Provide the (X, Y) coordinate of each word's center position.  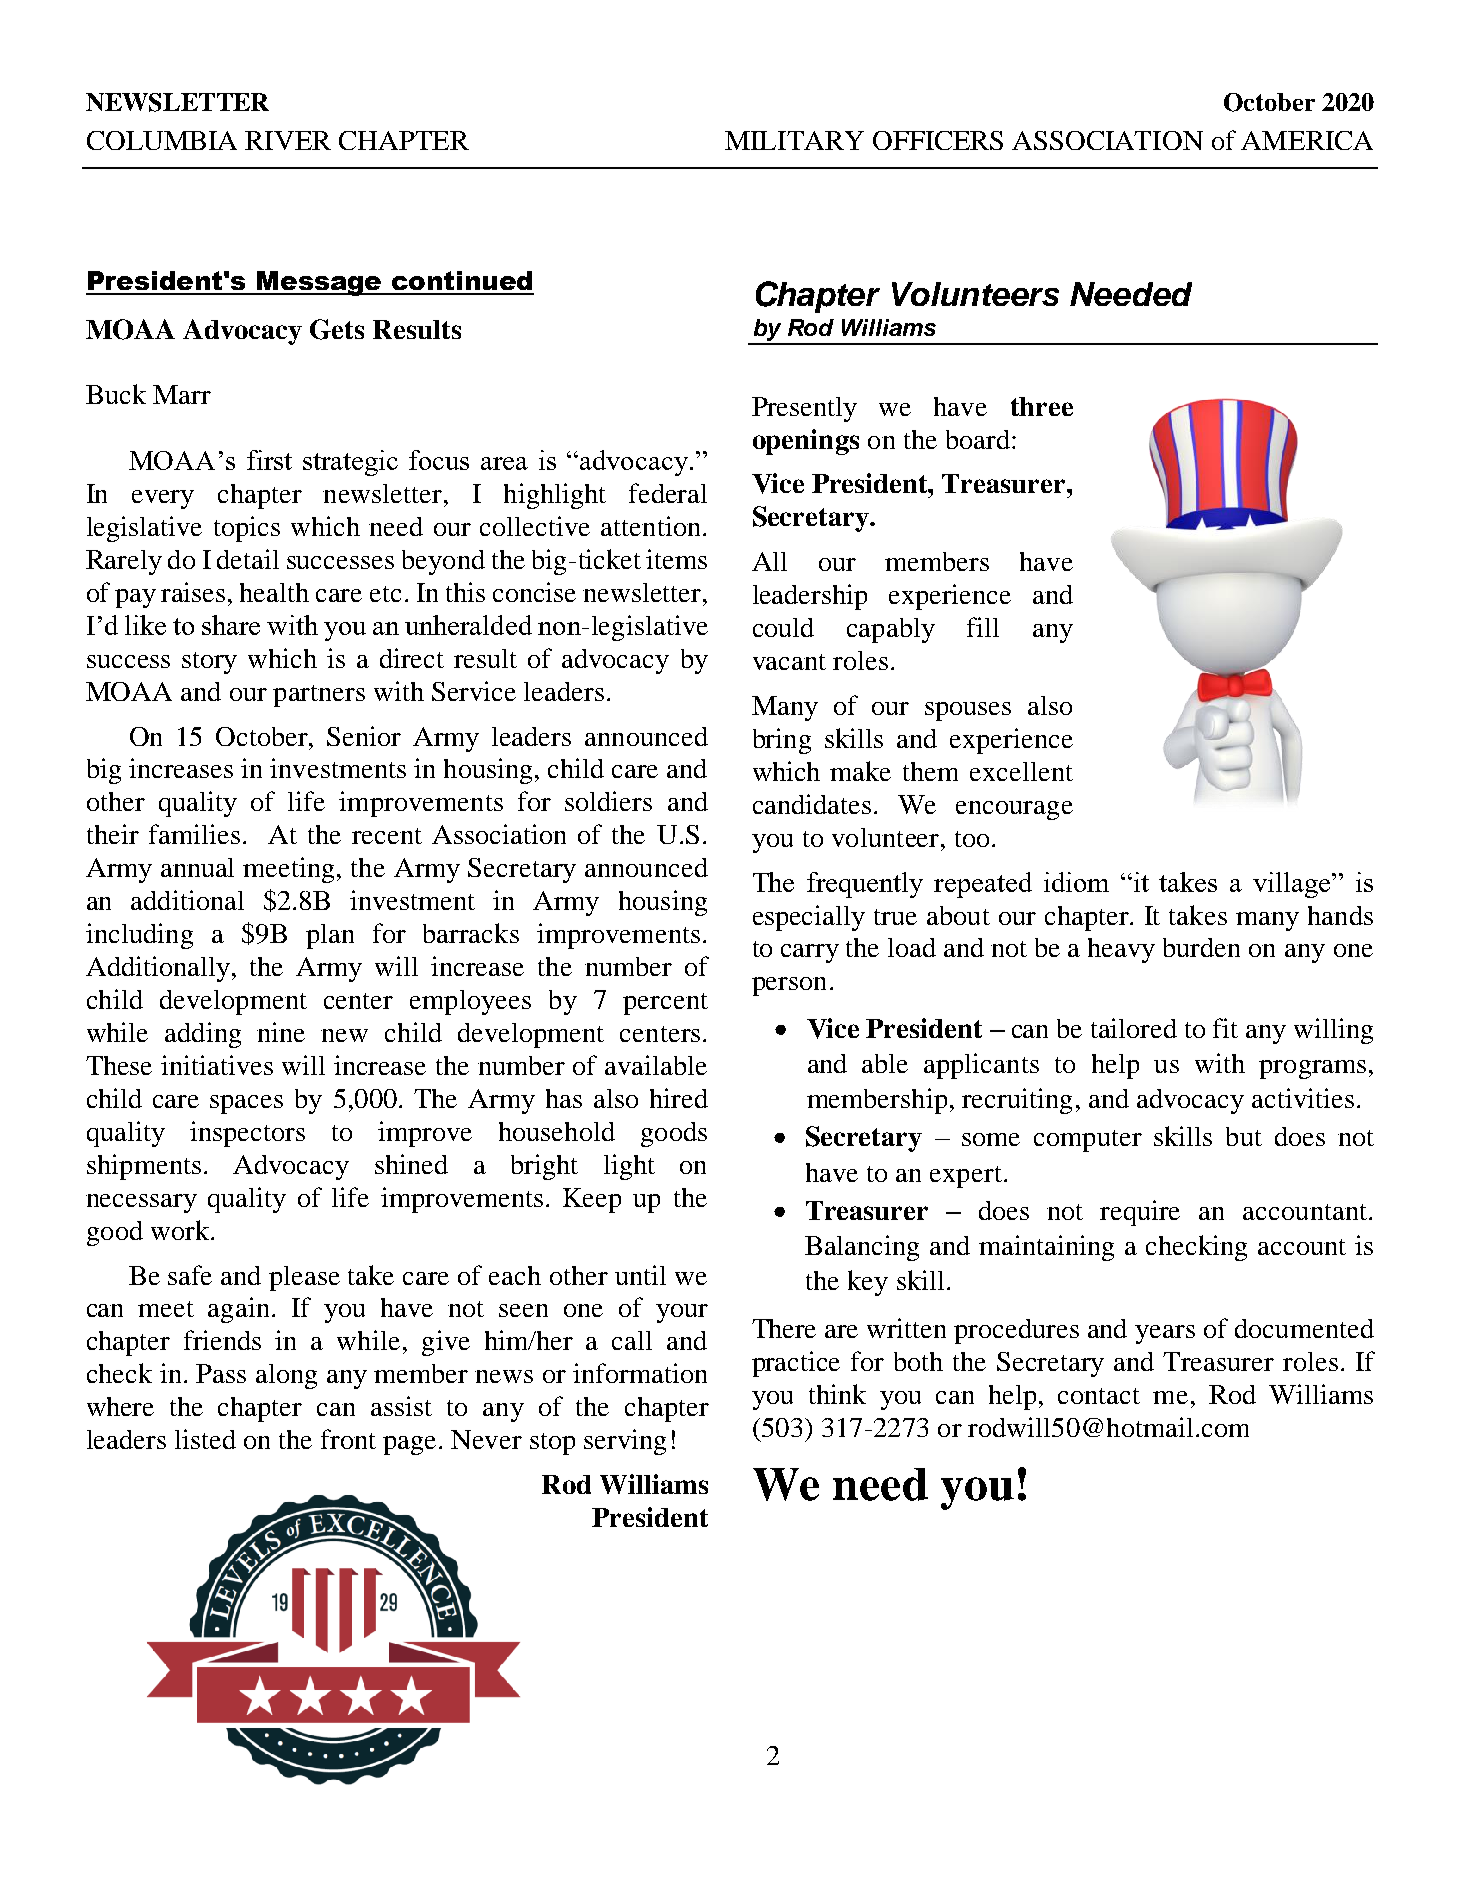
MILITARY (794, 140)
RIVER (288, 140)
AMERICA (1307, 140)
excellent (1021, 771)
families (194, 834)
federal (668, 493)
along (286, 1376)
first (269, 460)
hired (679, 1098)
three (1042, 406)
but (1244, 1136)
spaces (246, 1104)
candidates (812, 804)
